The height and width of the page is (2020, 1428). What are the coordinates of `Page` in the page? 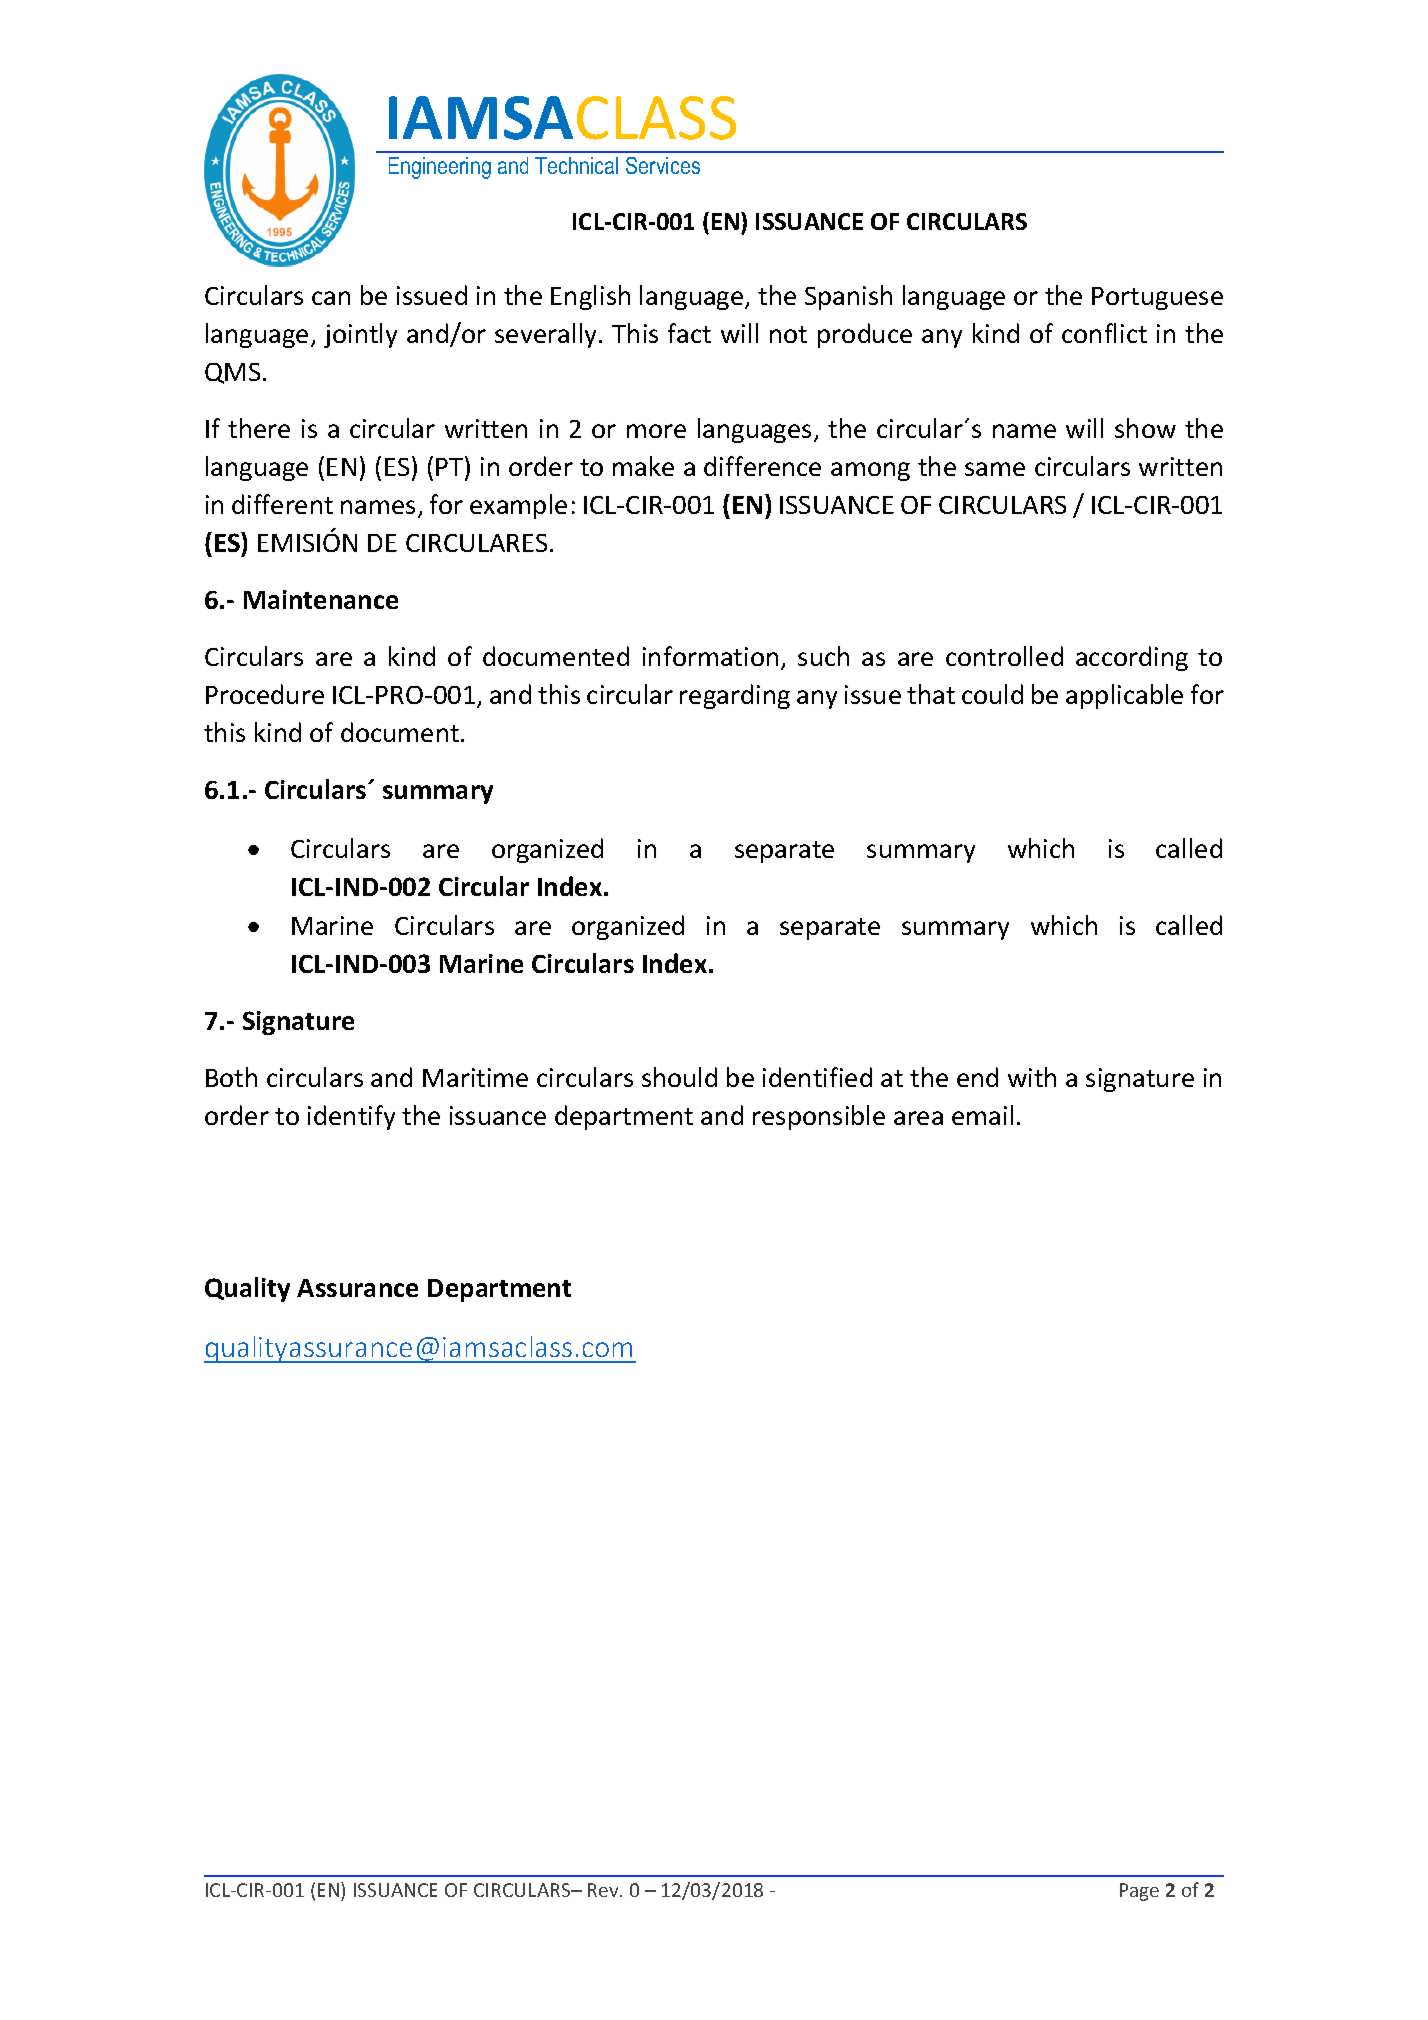 It's located at (1139, 1892).
